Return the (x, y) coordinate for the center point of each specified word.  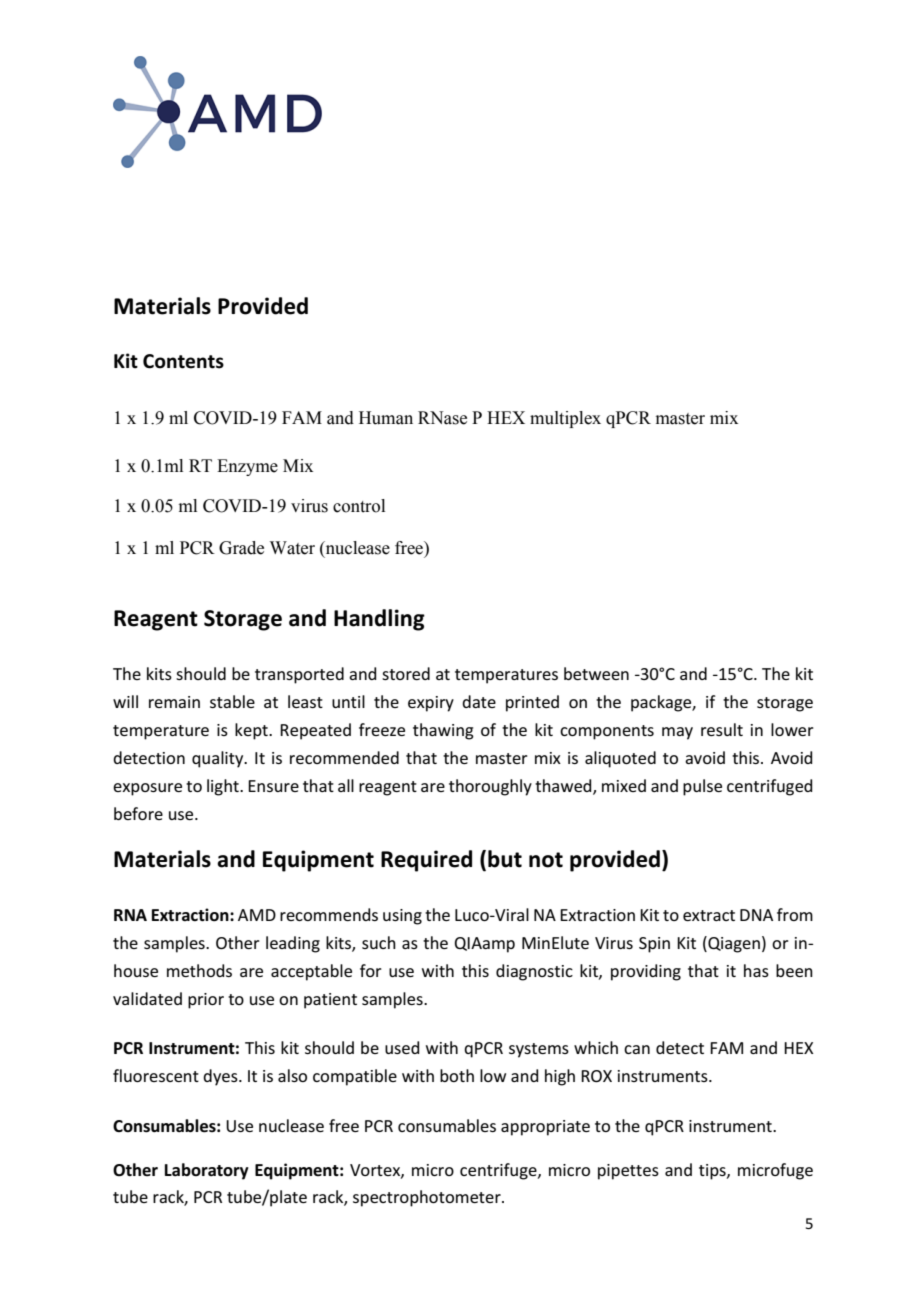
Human (386, 418)
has (756, 970)
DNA (756, 915)
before (138, 813)
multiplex (565, 419)
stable (232, 701)
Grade (241, 548)
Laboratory (207, 1171)
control (359, 506)
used (402, 1047)
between (596, 673)
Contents (183, 361)
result (722, 729)
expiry (431, 704)
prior (206, 1001)
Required (426, 861)
